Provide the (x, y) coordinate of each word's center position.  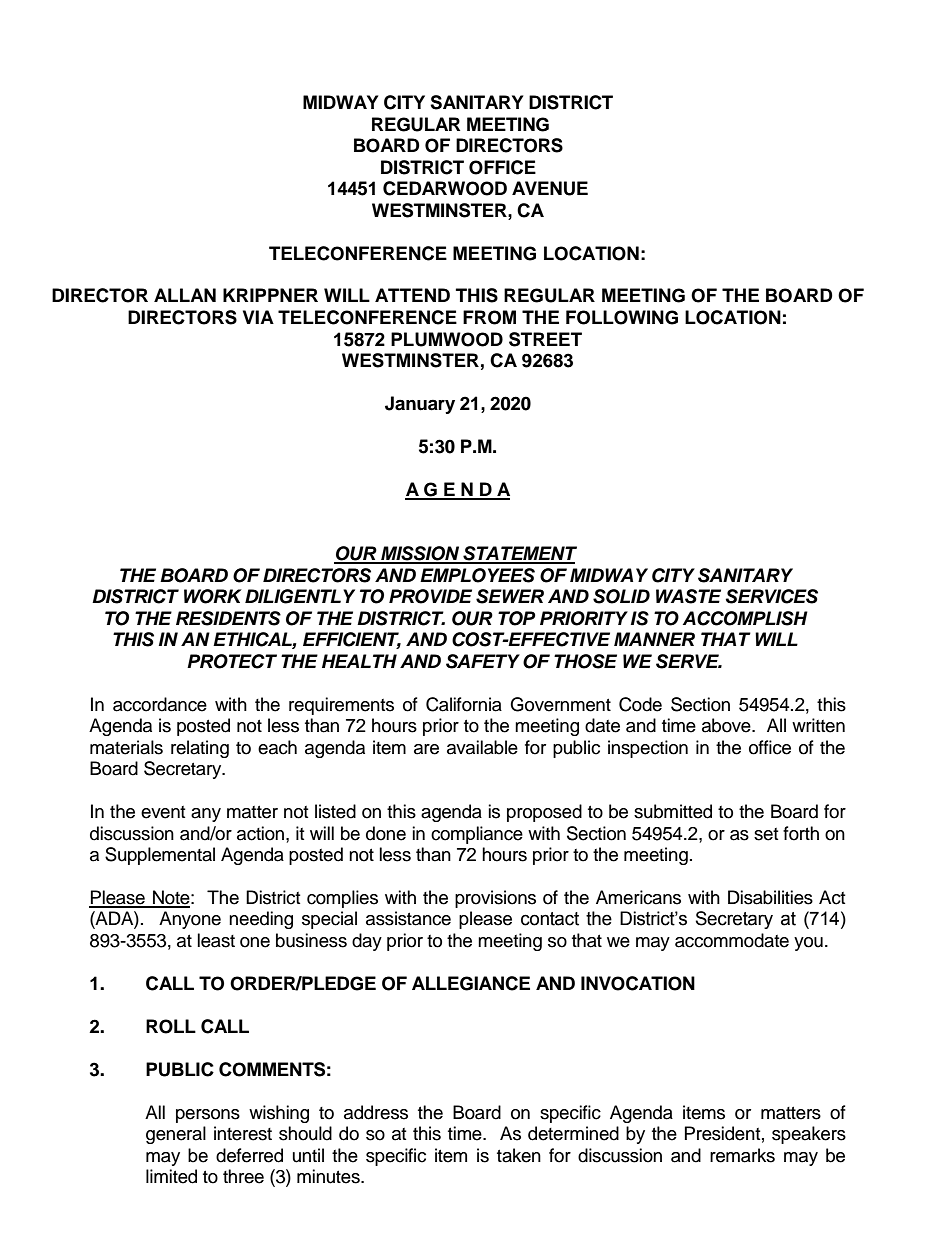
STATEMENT (519, 554)
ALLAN (185, 295)
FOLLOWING (622, 317)
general (176, 1135)
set (766, 834)
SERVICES (771, 596)
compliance (477, 835)
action (262, 833)
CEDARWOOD (445, 188)
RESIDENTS (228, 618)
